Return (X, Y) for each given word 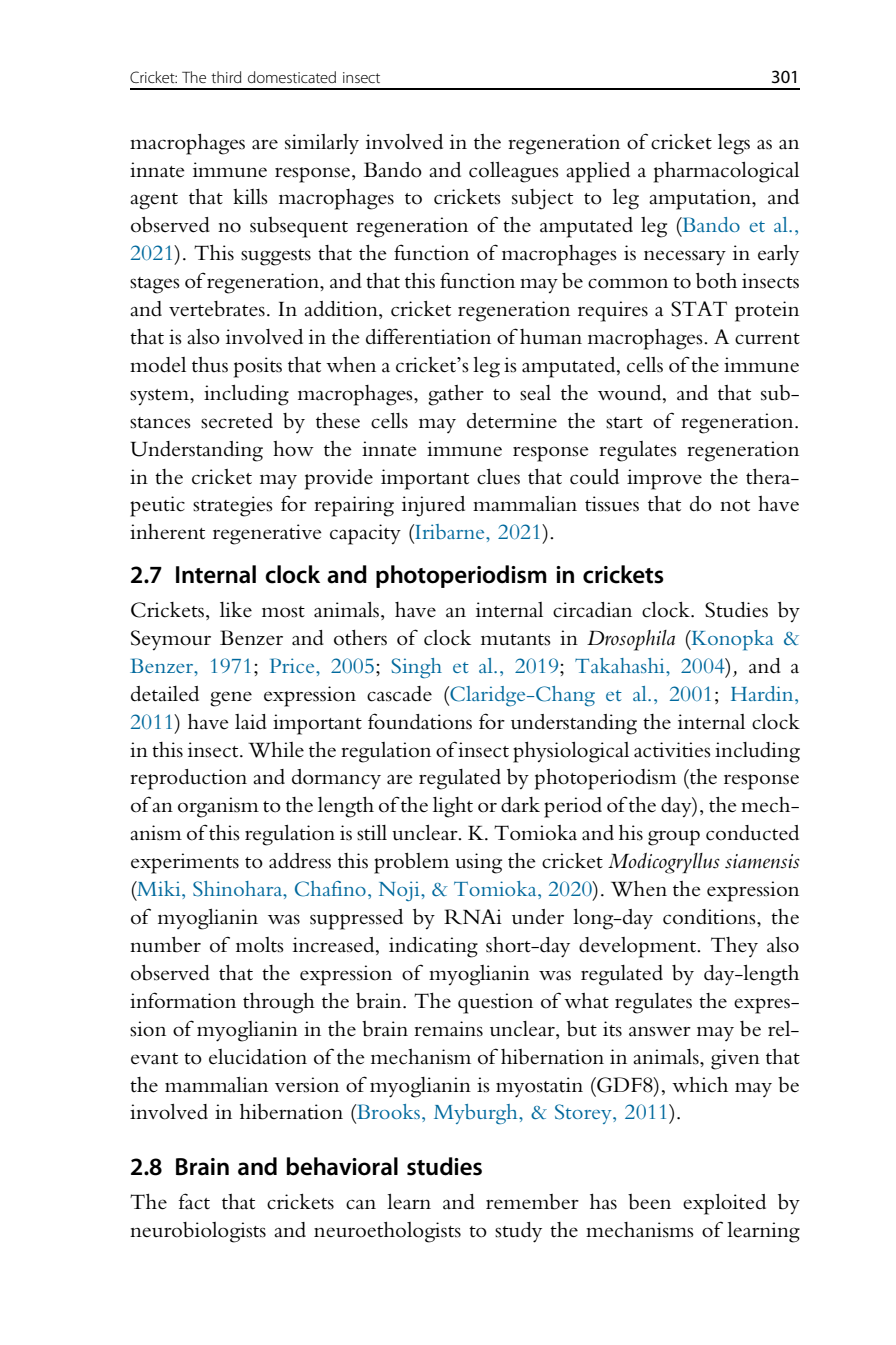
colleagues (514, 172)
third (226, 77)
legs (734, 144)
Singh (417, 668)
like (236, 610)
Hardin (763, 693)
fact (194, 1201)
